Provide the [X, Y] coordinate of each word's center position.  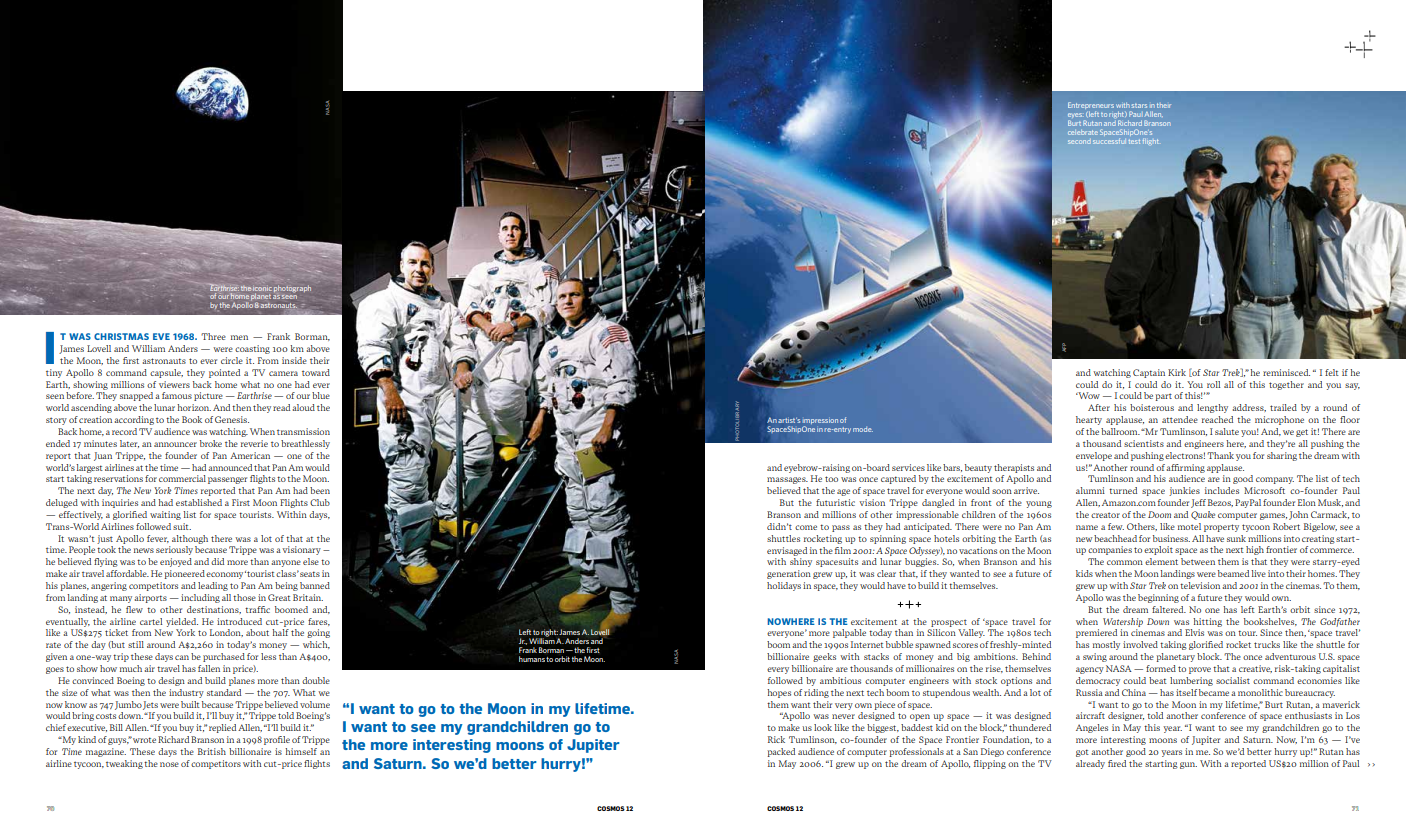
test [1134, 142]
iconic [262, 289]
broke [211, 443]
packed [781, 752]
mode [863, 429]
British [212, 751]
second [1079, 142]
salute [1227, 431]
